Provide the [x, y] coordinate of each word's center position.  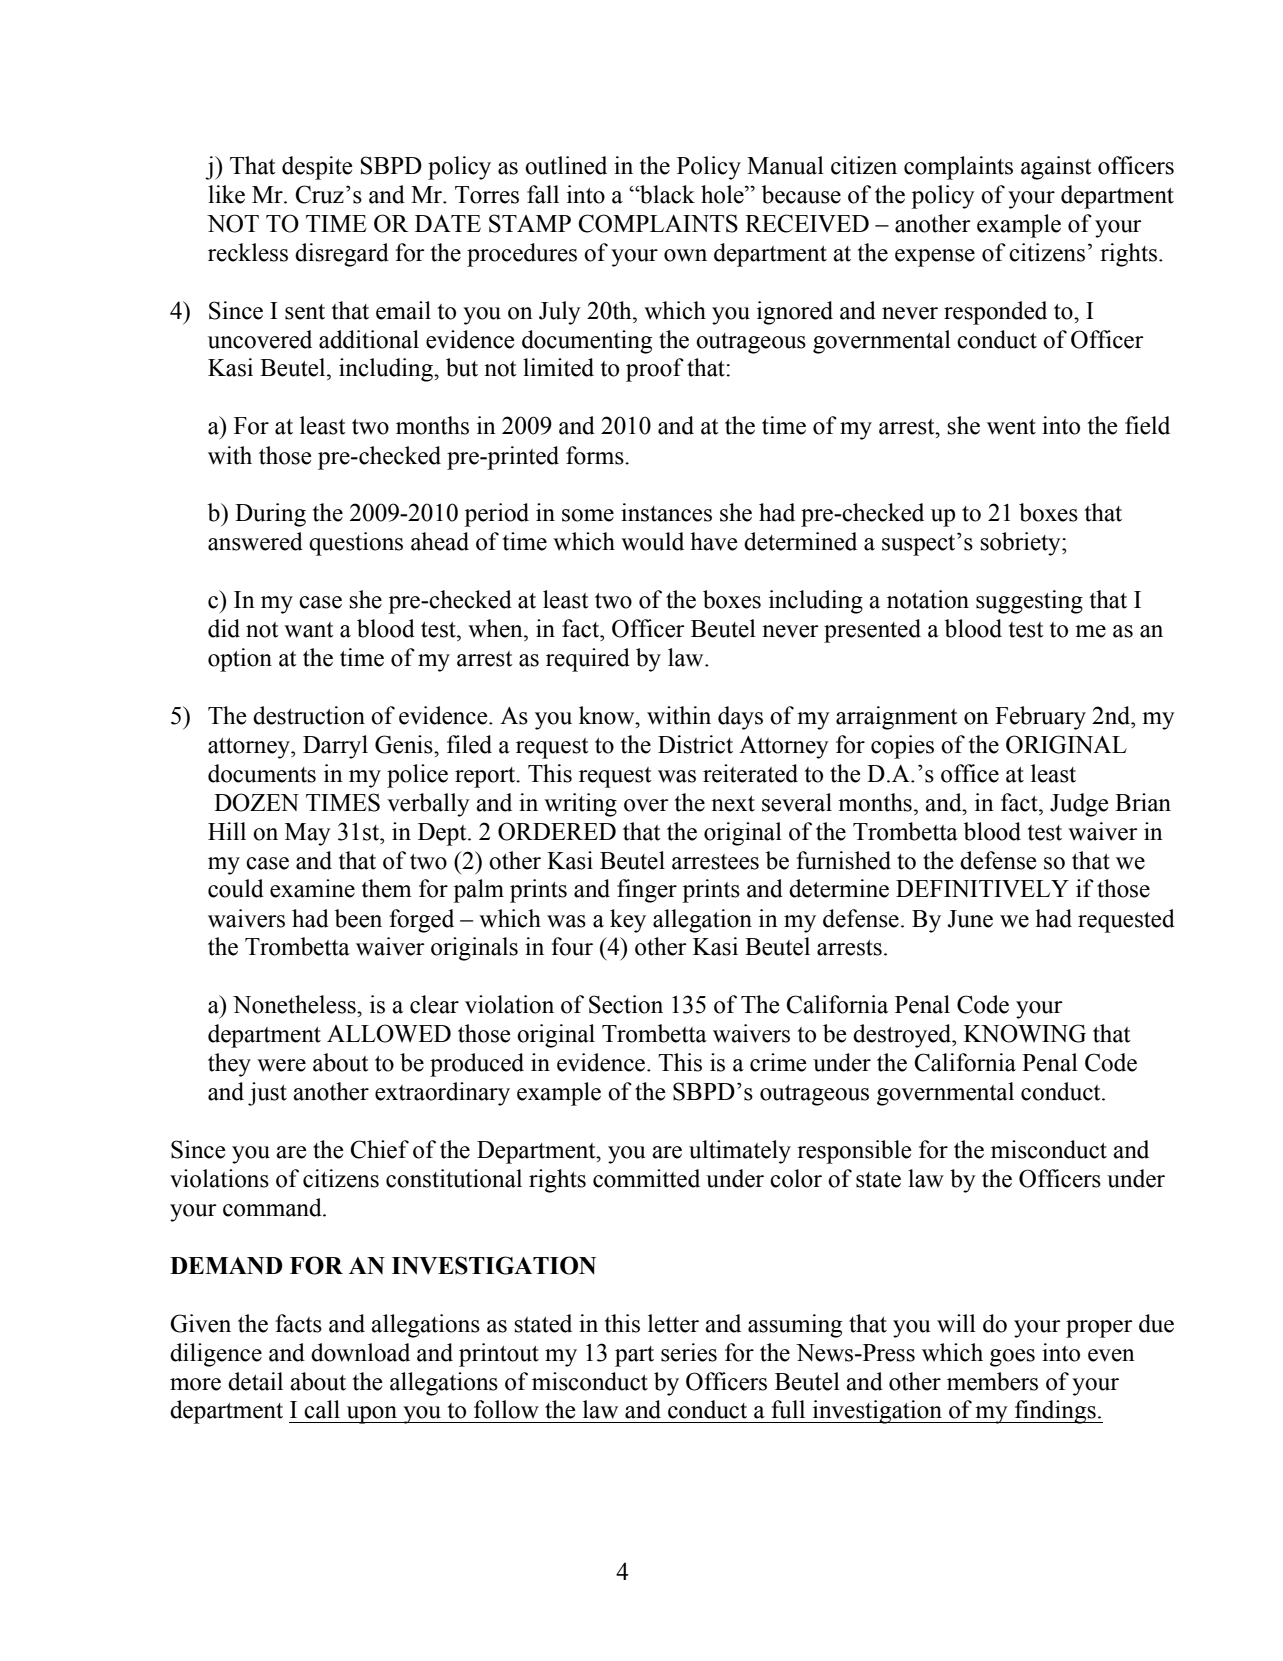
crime [778, 1062]
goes [1012, 1358]
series [689, 1352]
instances [666, 512]
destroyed [903, 1036]
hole [723, 194]
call [322, 1409]
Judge [1079, 805]
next [733, 804]
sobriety [1021, 544]
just [267, 1094]
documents [262, 773]
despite [317, 168]
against [1056, 168]
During [270, 515]
